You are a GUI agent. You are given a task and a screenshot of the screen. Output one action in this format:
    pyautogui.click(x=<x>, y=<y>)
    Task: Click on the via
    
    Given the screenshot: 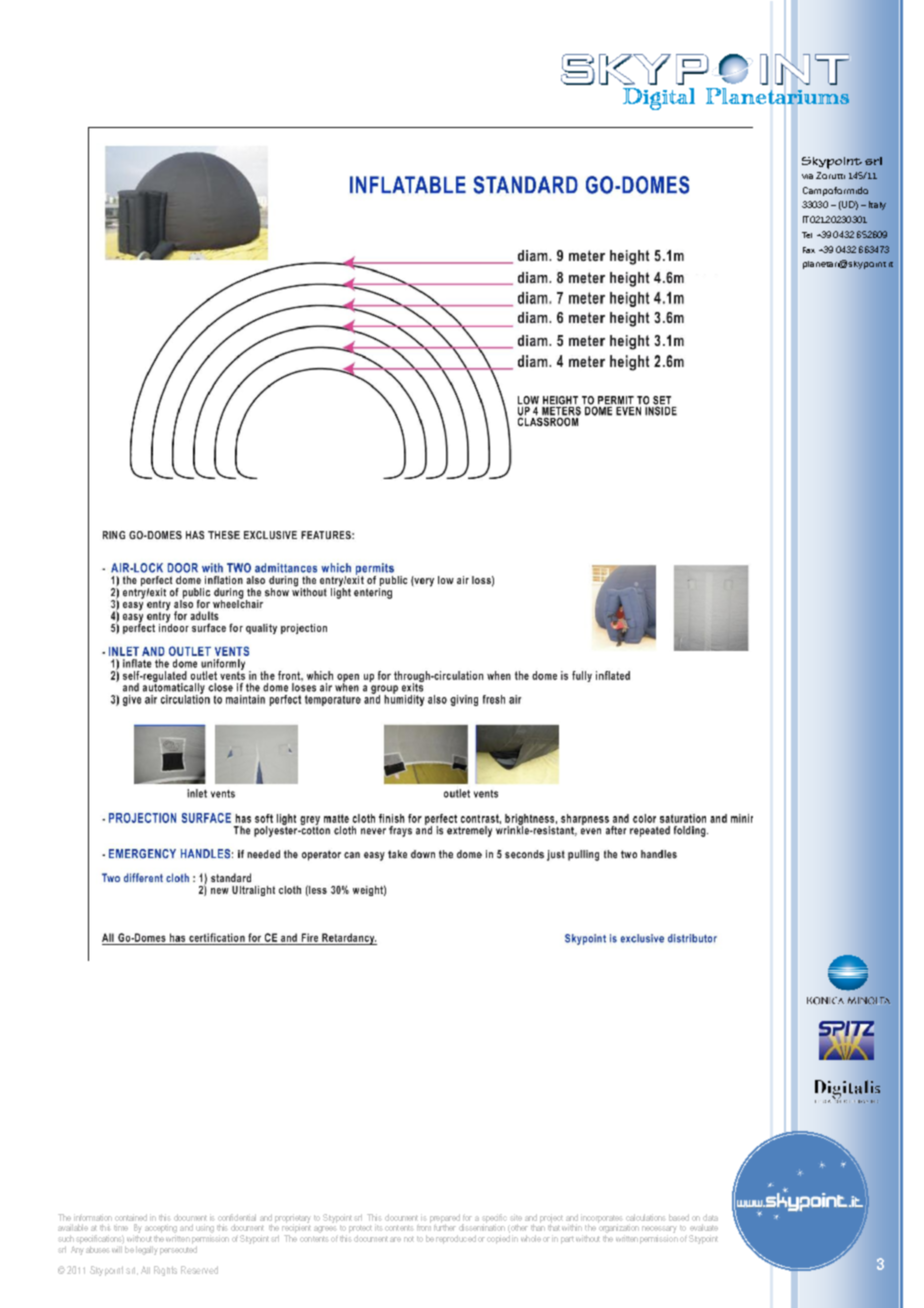 What is the action you would take?
    pyautogui.click(x=807, y=176)
